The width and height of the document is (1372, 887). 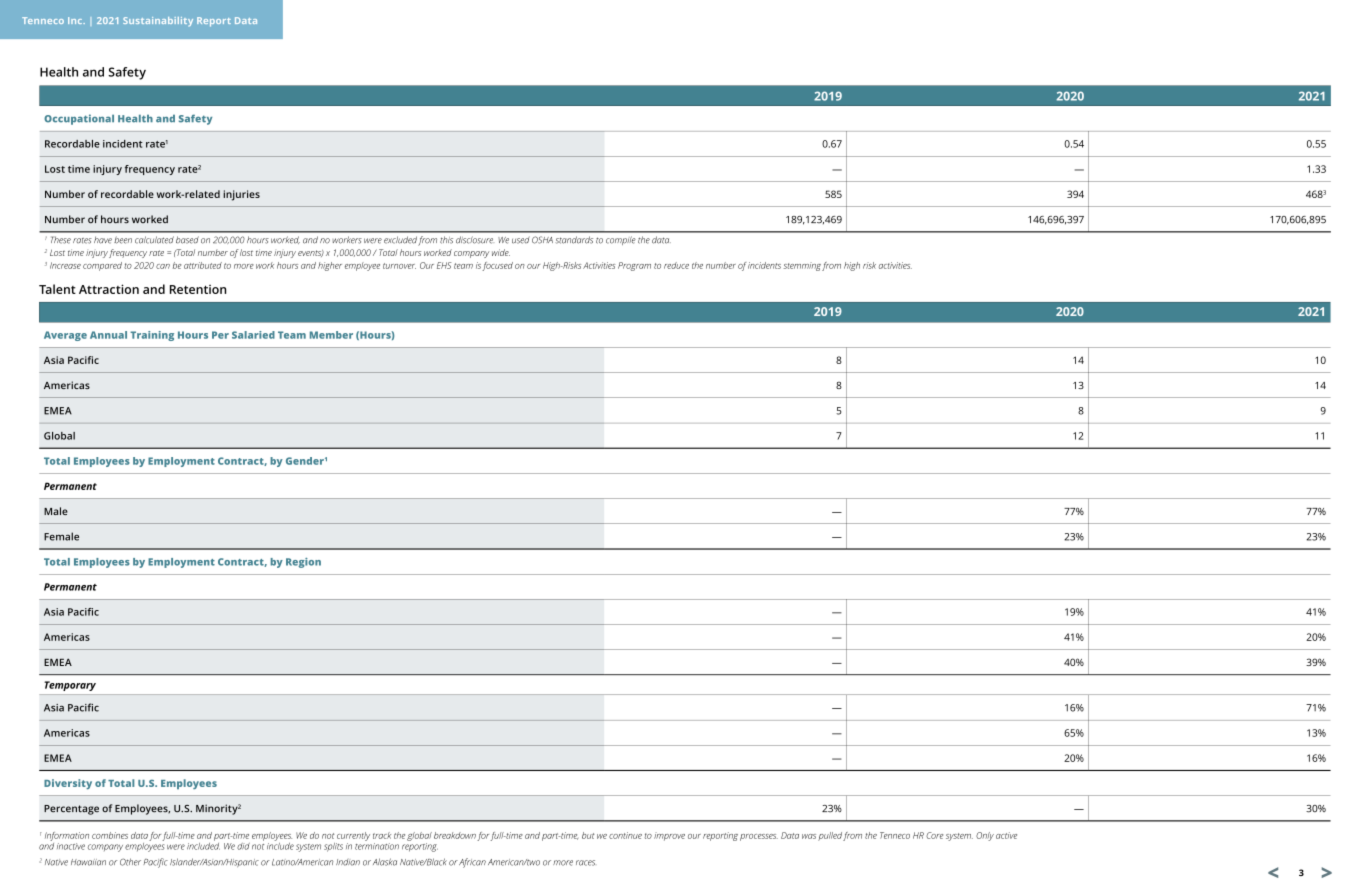 I want to click on Retention, so click(x=198, y=289).
